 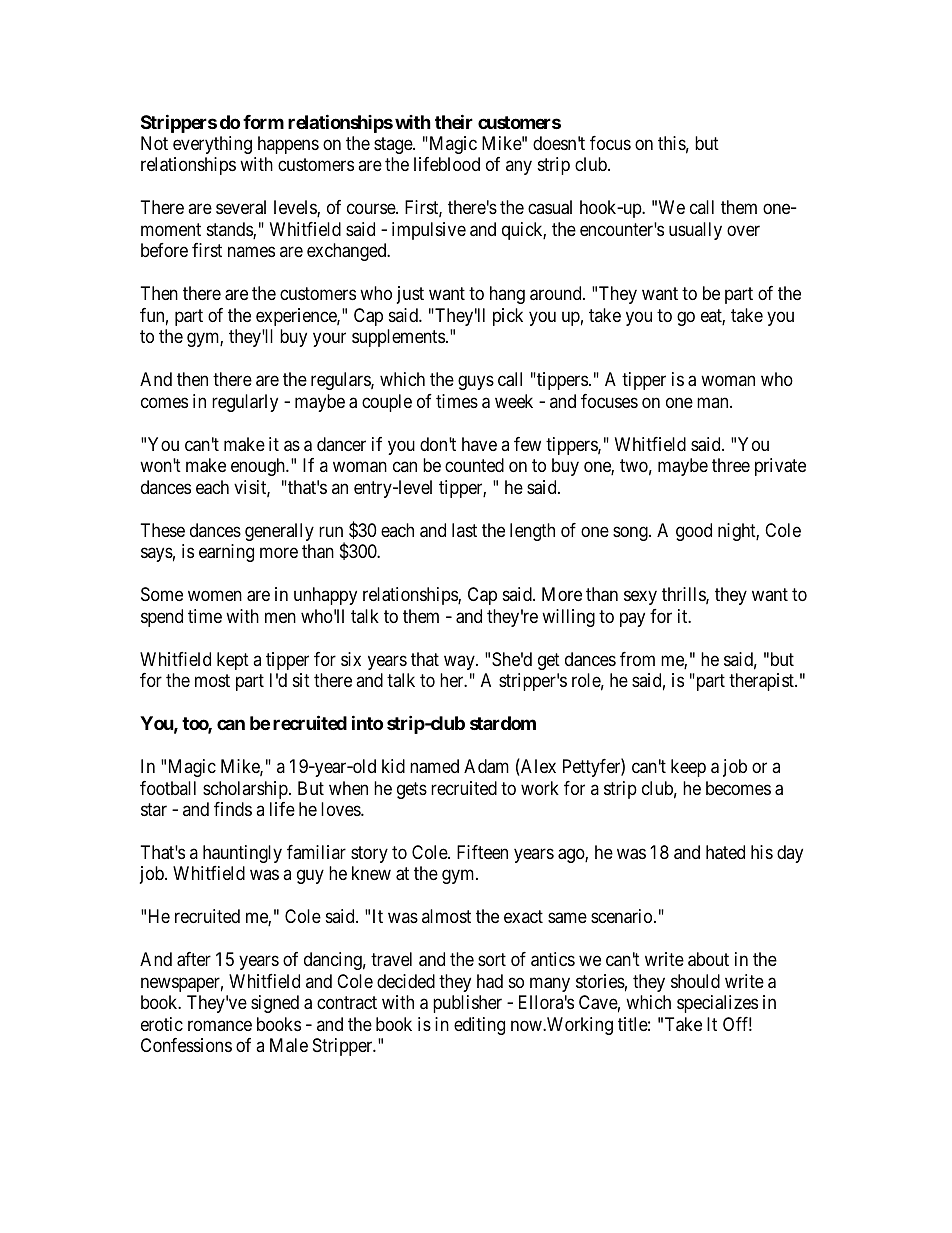 I want to click on scholarship, so click(x=246, y=790).
